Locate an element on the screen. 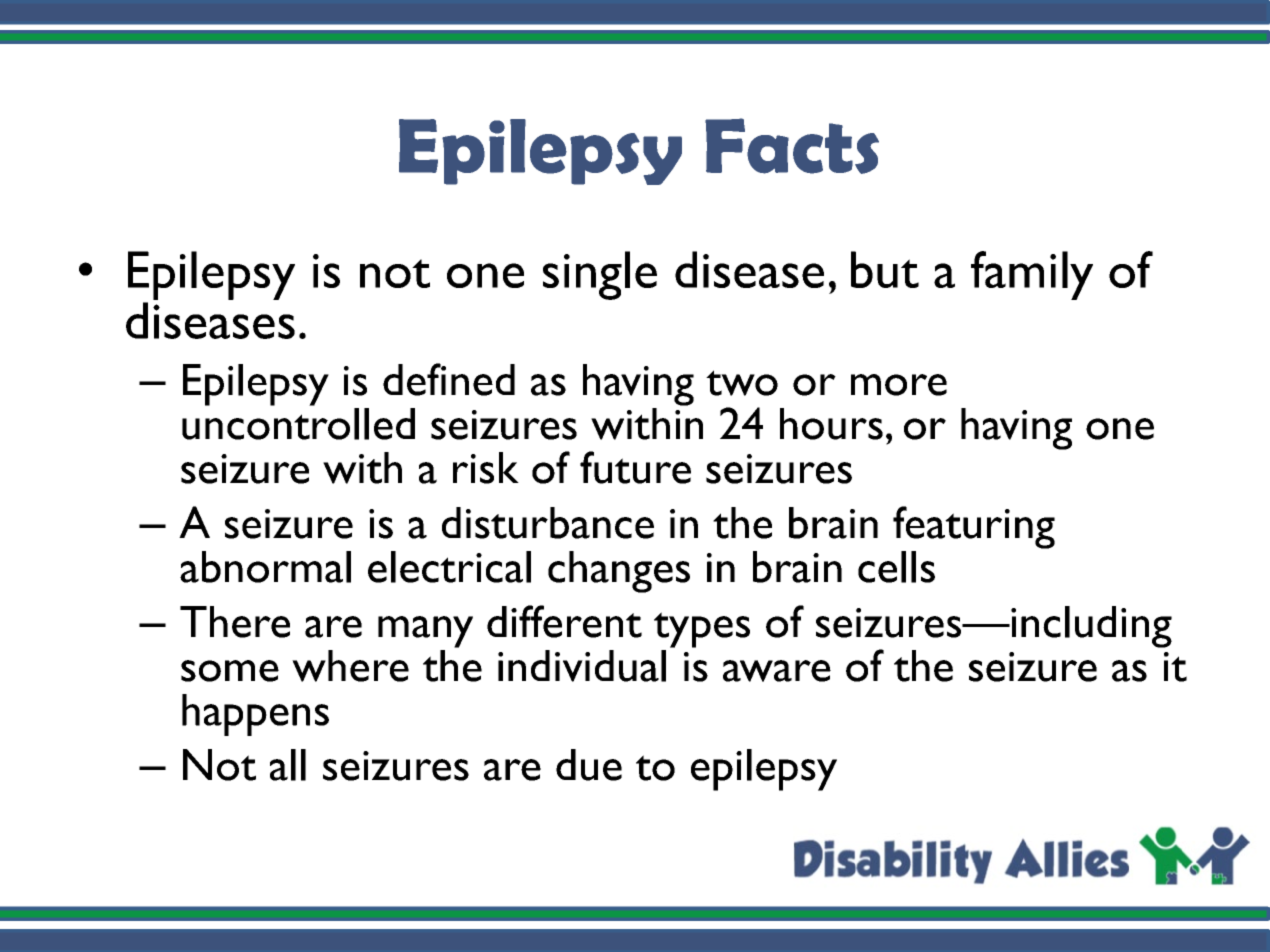  defined is located at coordinates (449, 379).
